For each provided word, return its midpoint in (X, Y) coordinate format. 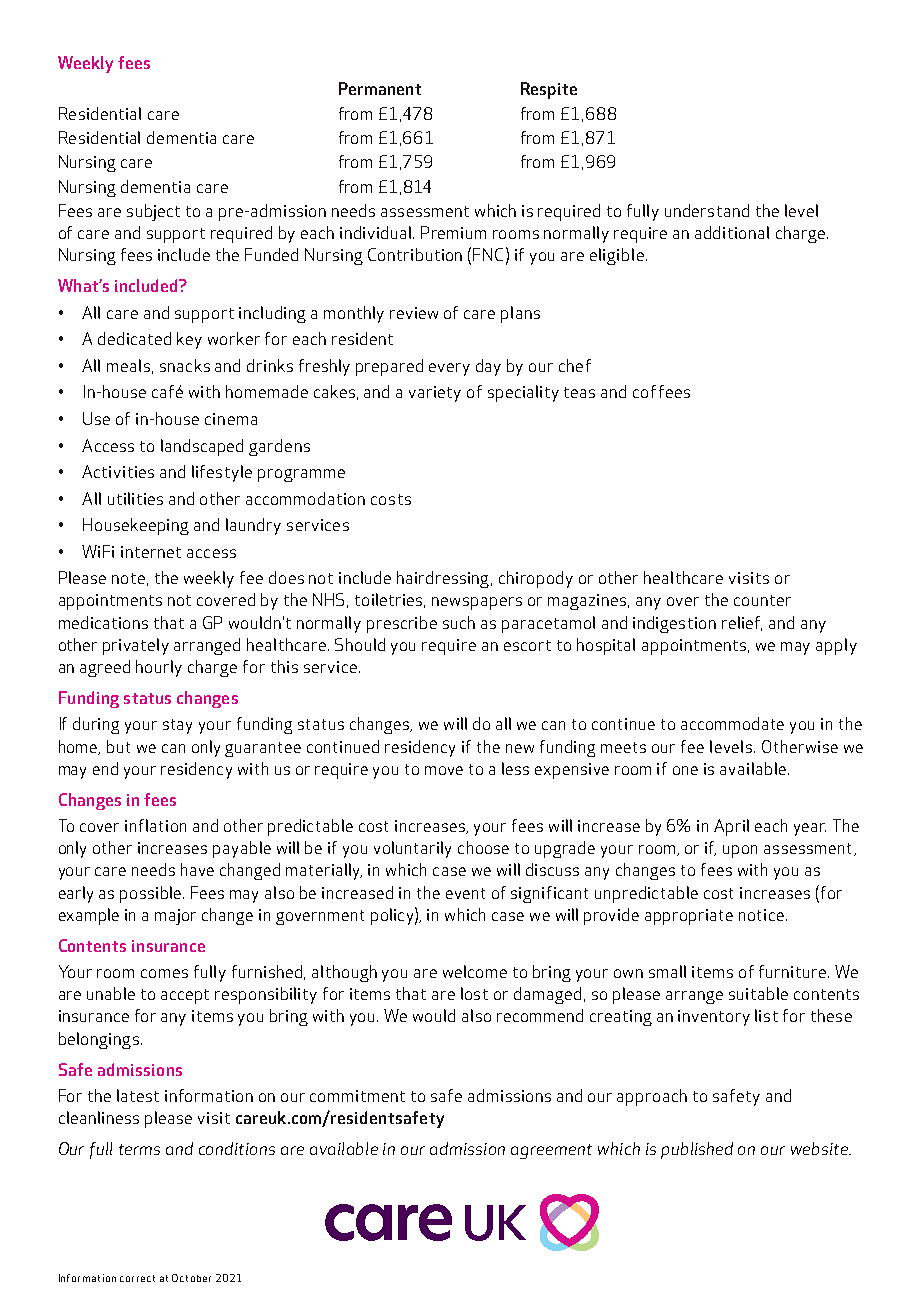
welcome (475, 971)
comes (164, 973)
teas (579, 392)
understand (707, 210)
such (459, 622)
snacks (185, 365)
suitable (758, 993)
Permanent (380, 88)
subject (153, 212)
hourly (159, 668)
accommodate (732, 723)
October (191, 1278)
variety (435, 394)
